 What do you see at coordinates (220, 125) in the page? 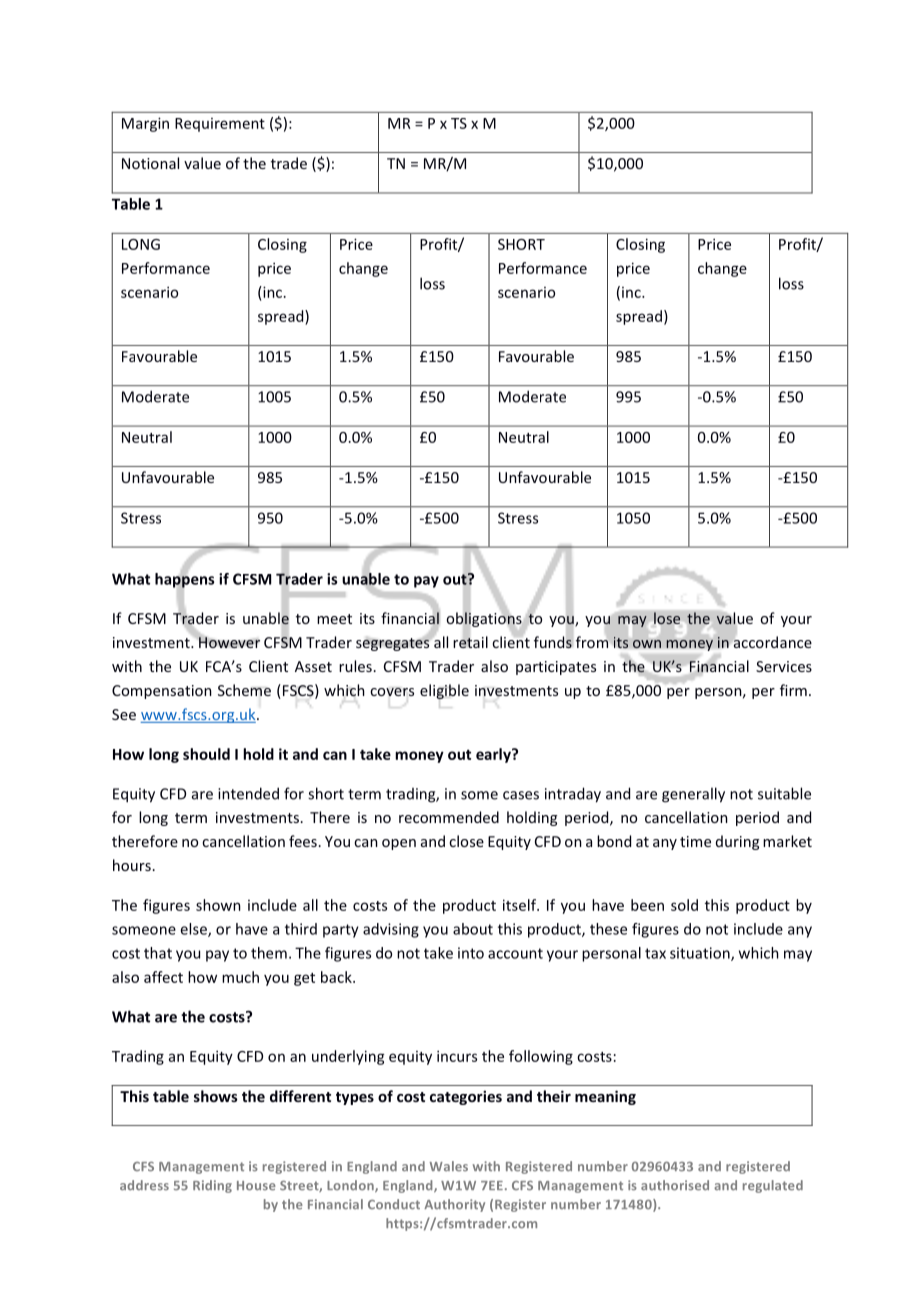
I see `Requirement` at bounding box center [220, 125].
